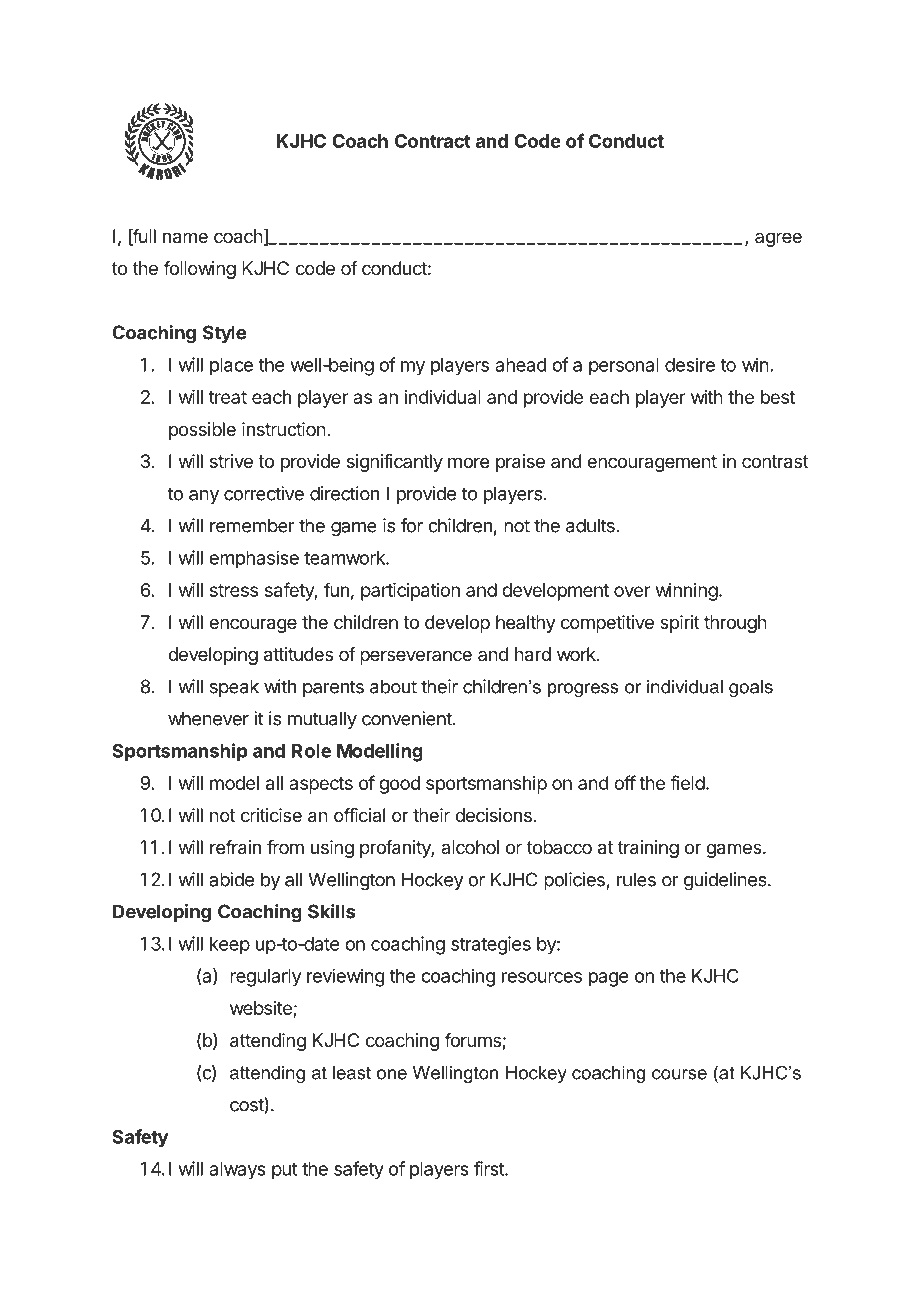 The height and width of the screenshot is (1308, 924). Describe the element at coordinates (687, 782) in the screenshot. I see `field` at that location.
